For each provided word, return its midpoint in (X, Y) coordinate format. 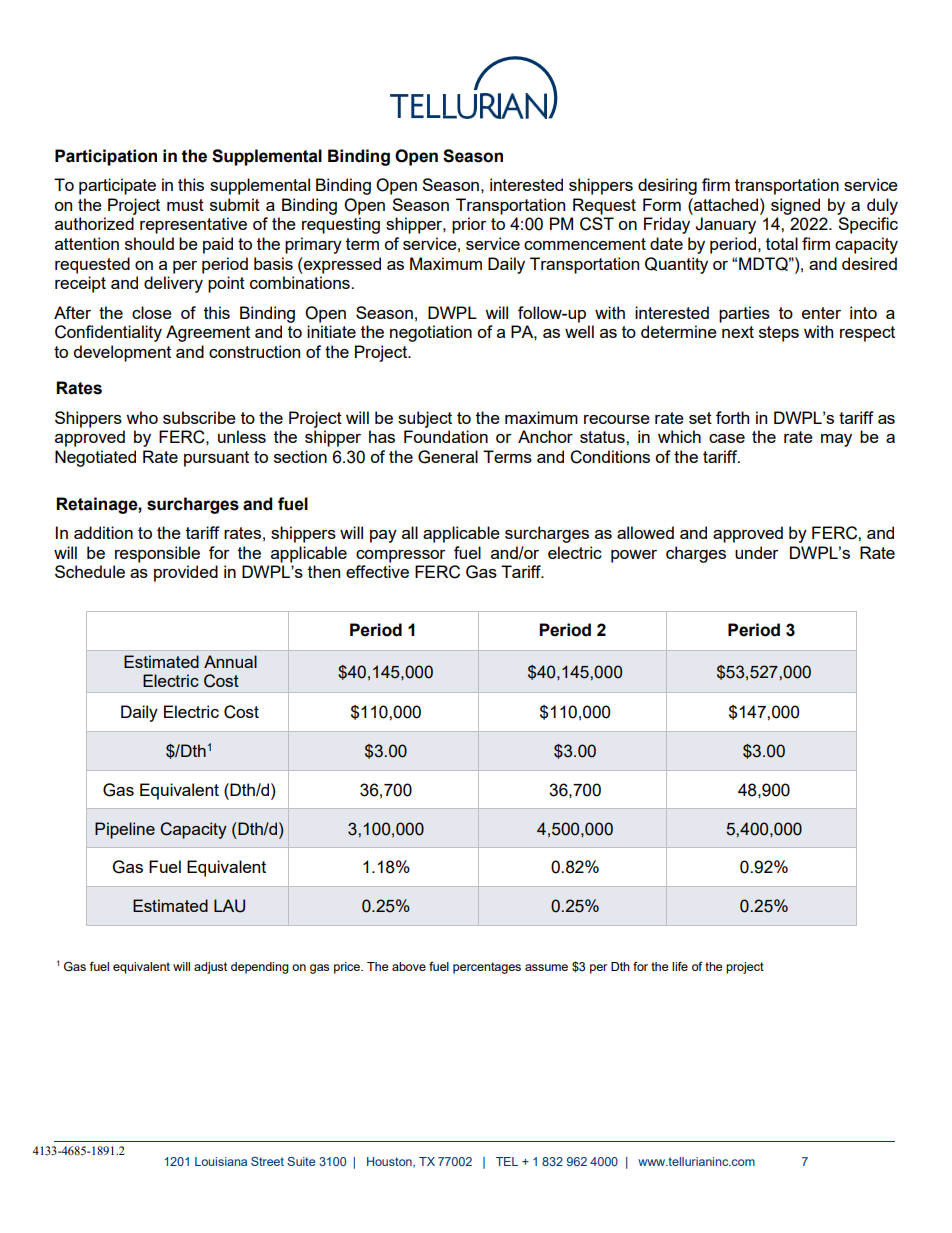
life (680, 966)
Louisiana (221, 1161)
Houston (390, 1162)
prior (469, 225)
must (185, 205)
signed (795, 206)
